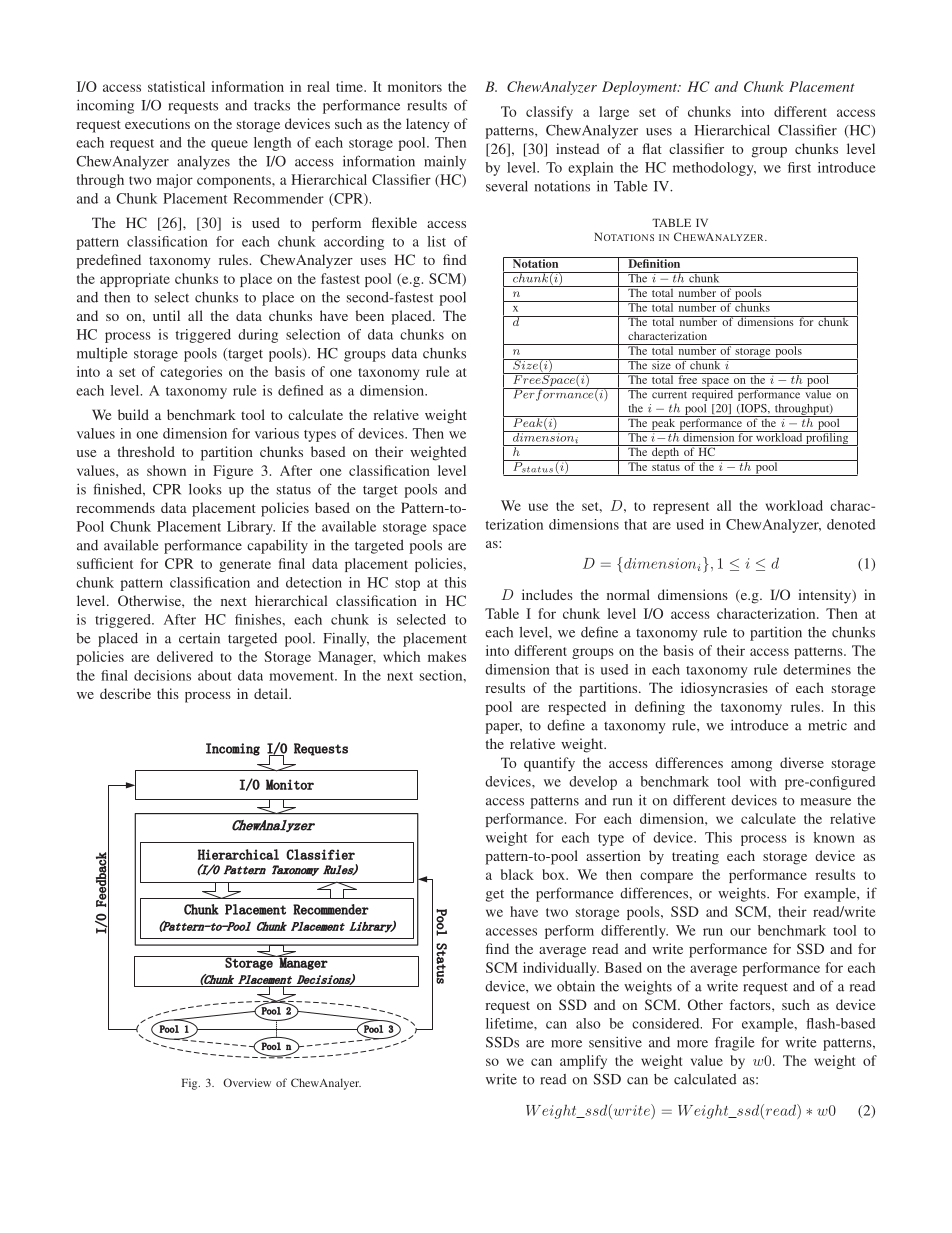  What do you see at coordinates (247, 1082) in the document?
I see `Overview` at bounding box center [247, 1082].
